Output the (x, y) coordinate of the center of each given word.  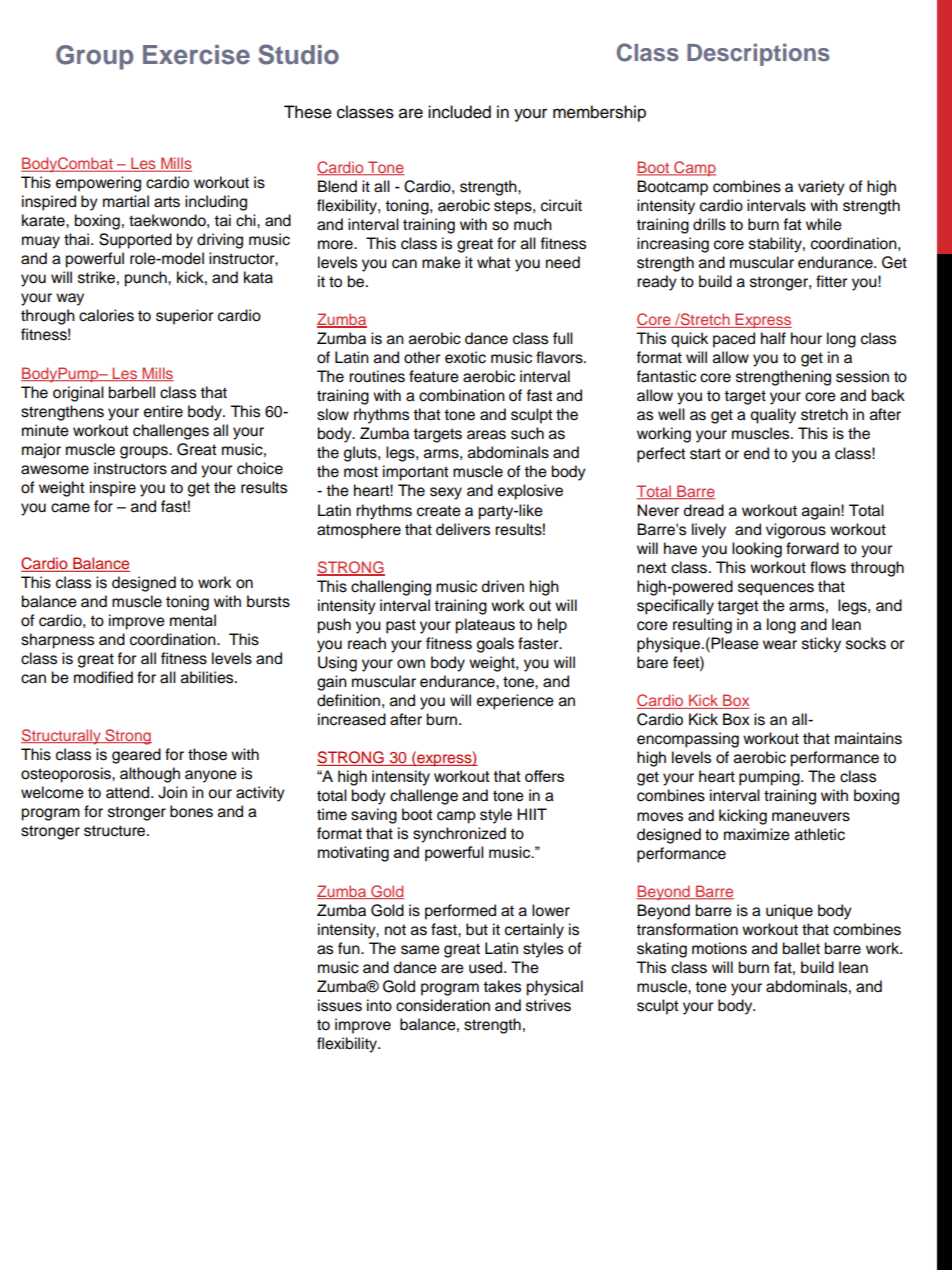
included (459, 112)
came (70, 508)
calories (106, 315)
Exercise (196, 55)
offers (544, 776)
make (441, 262)
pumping (770, 778)
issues (340, 1005)
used (487, 967)
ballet (801, 948)
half (773, 338)
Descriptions (758, 54)
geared (136, 756)
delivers (463, 529)
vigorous (796, 531)
